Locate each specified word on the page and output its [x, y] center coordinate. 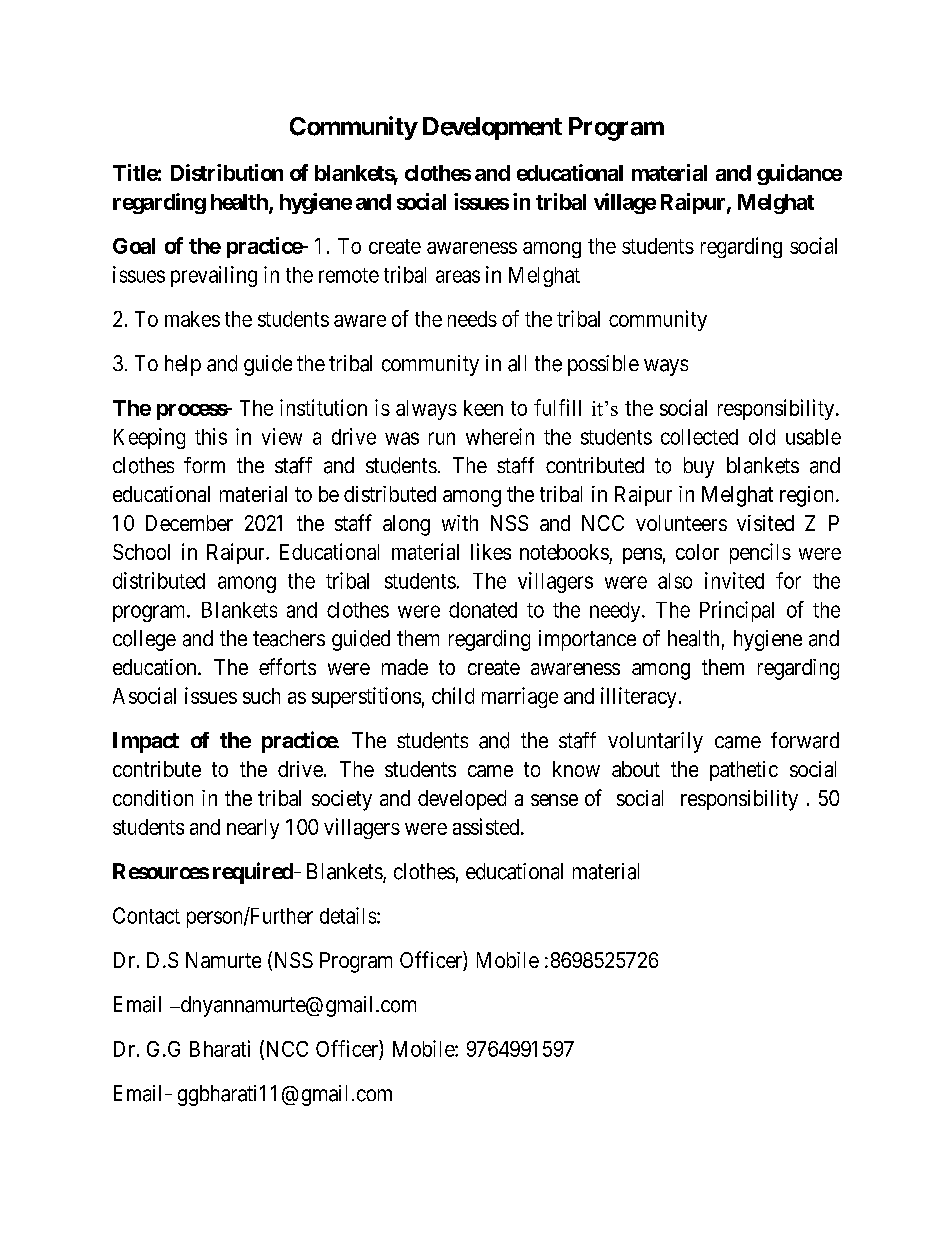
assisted [487, 826]
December [189, 523]
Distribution [227, 172]
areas [458, 276]
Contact [146, 915]
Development [492, 128]
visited [765, 523]
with [460, 523]
